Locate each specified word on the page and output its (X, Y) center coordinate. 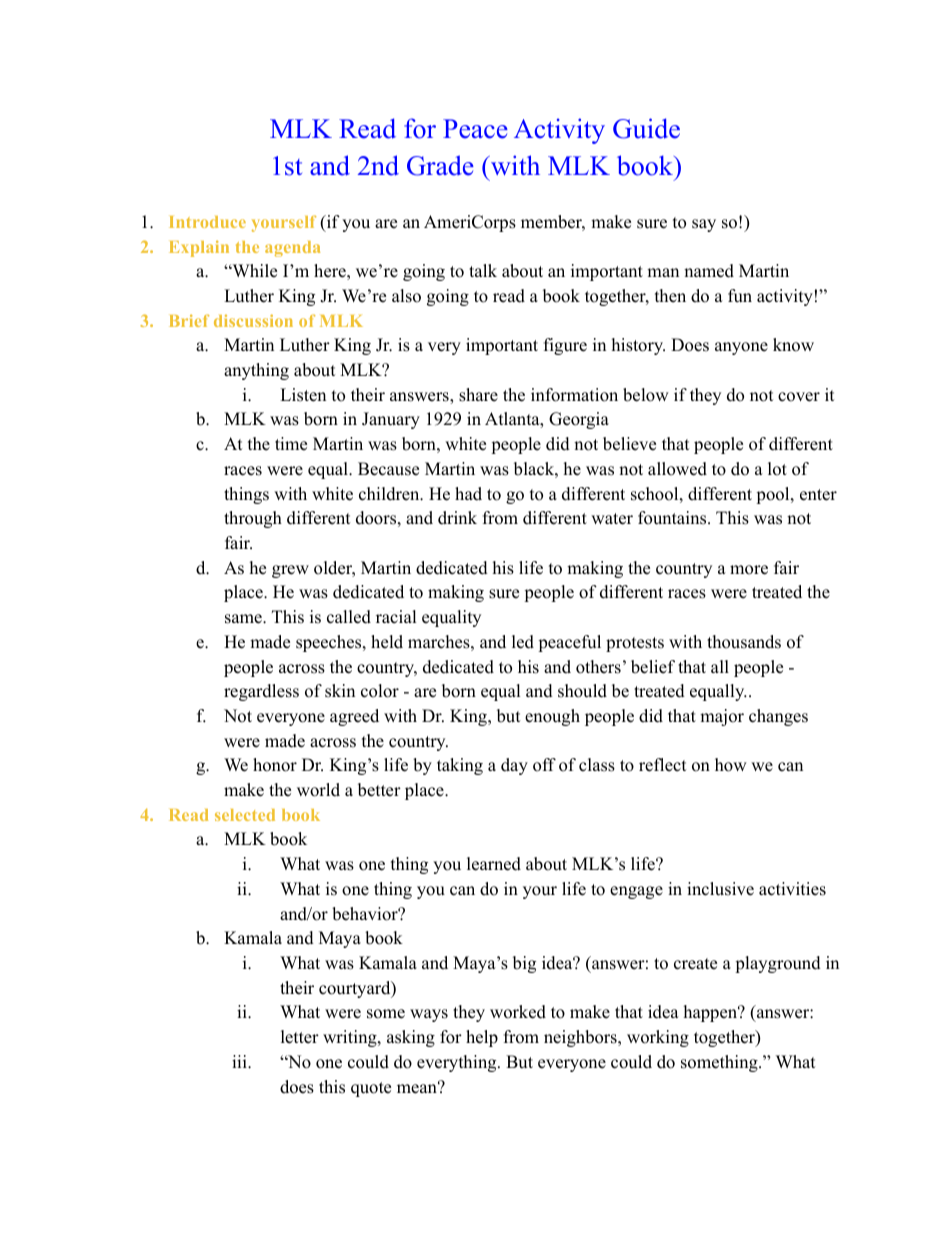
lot (777, 469)
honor (275, 765)
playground (778, 964)
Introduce (207, 222)
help (482, 1038)
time (291, 444)
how (731, 765)
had (468, 494)
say (704, 225)
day (514, 766)
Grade (440, 165)
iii (240, 1061)
